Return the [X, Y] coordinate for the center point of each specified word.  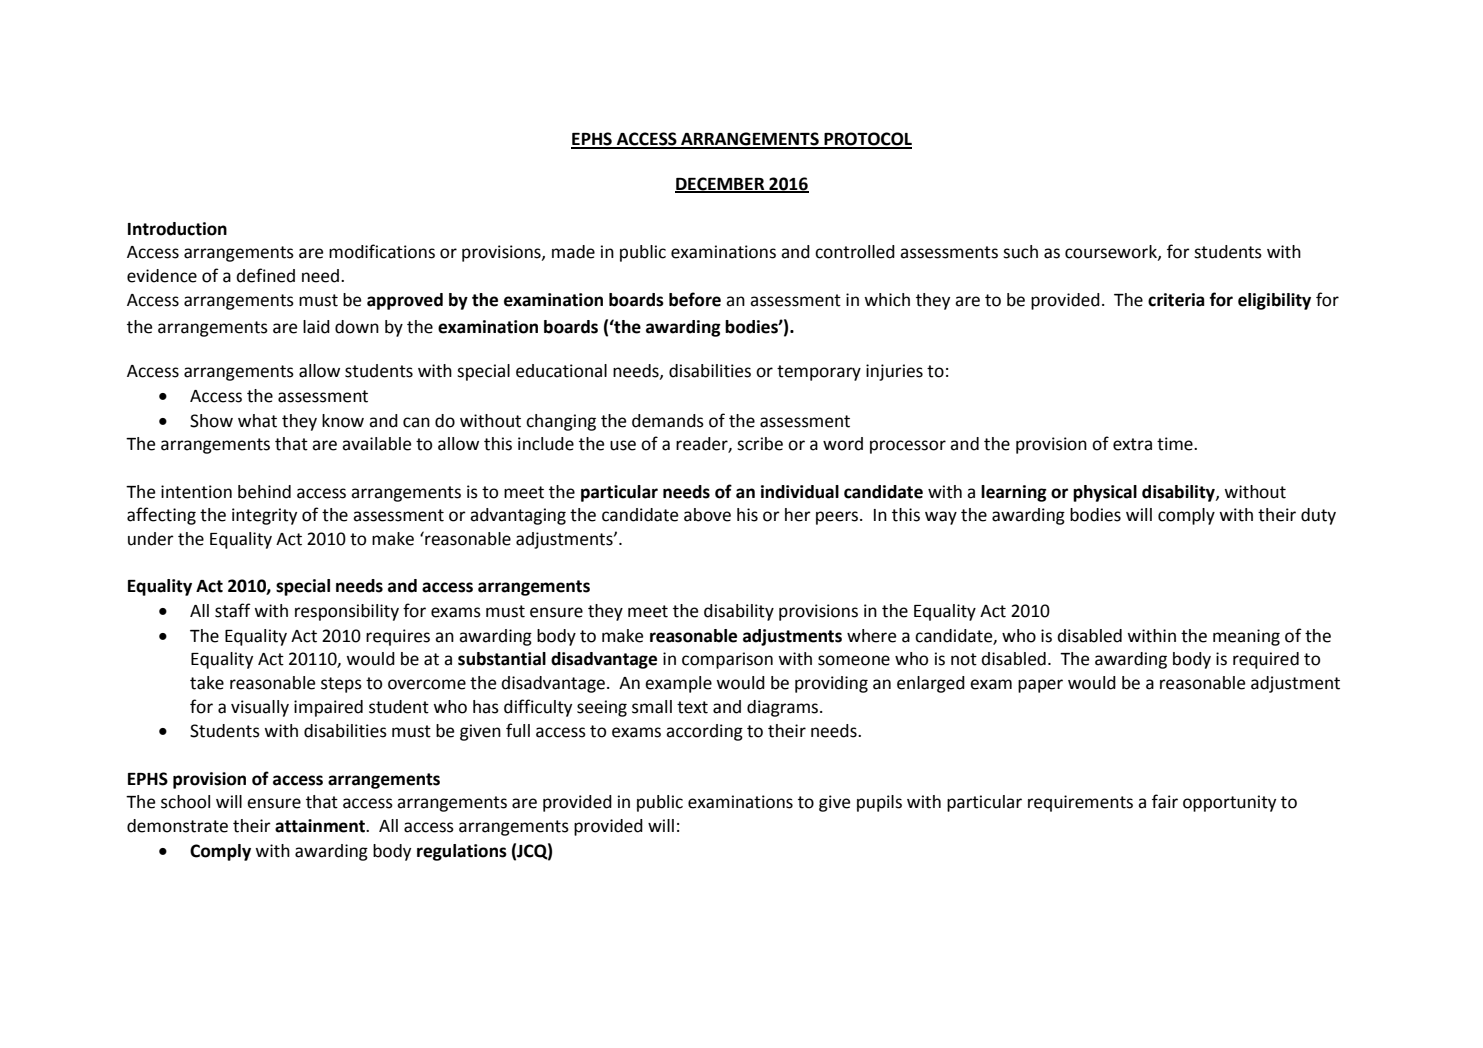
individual [800, 492]
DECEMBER [721, 185]
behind [264, 492]
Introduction [177, 229]
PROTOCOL [867, 140]
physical [1105, 493]
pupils [879, 803]
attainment [321, 826]
